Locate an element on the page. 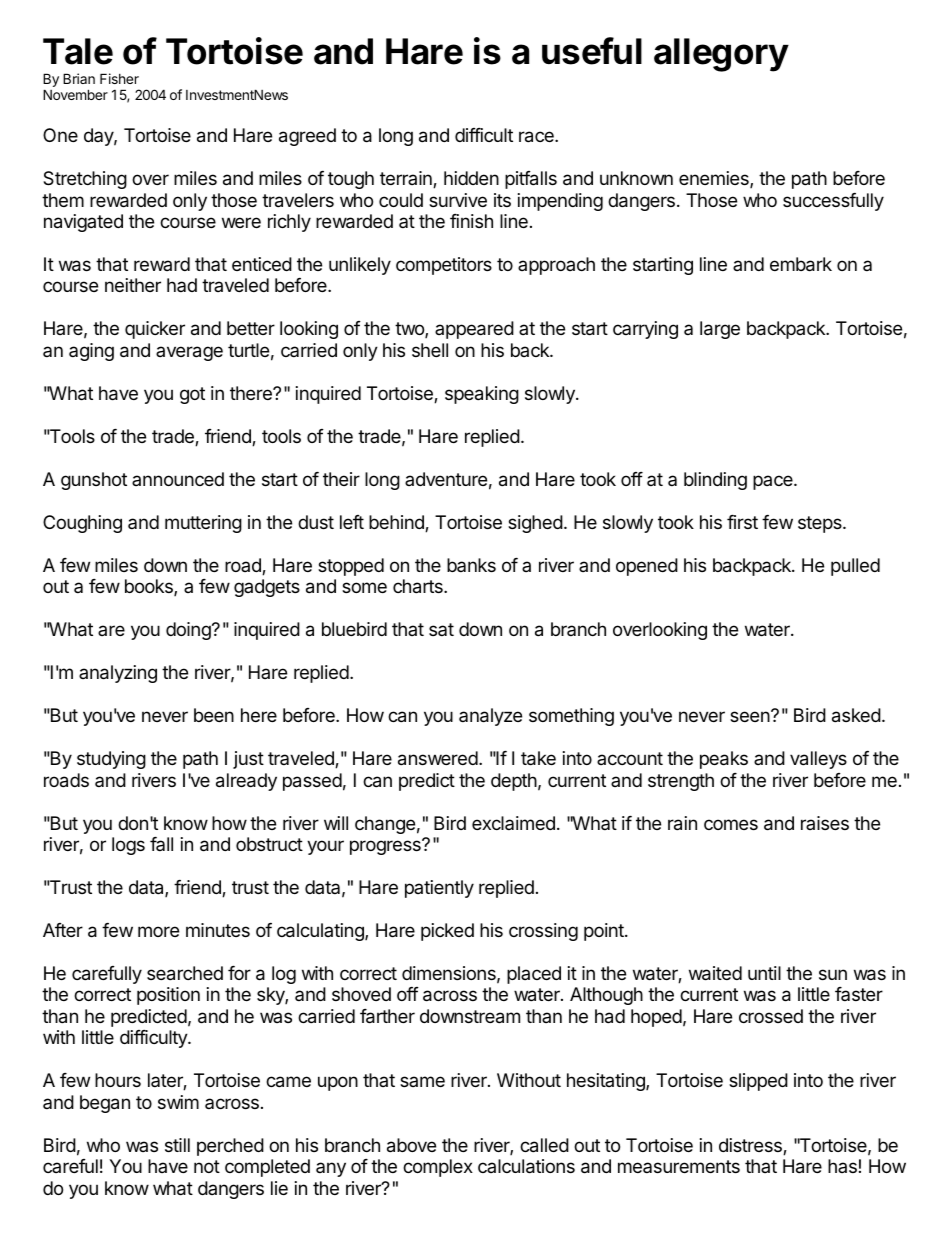 The image size is (952, 1233). allegory is located at coordinates (721, 55).
